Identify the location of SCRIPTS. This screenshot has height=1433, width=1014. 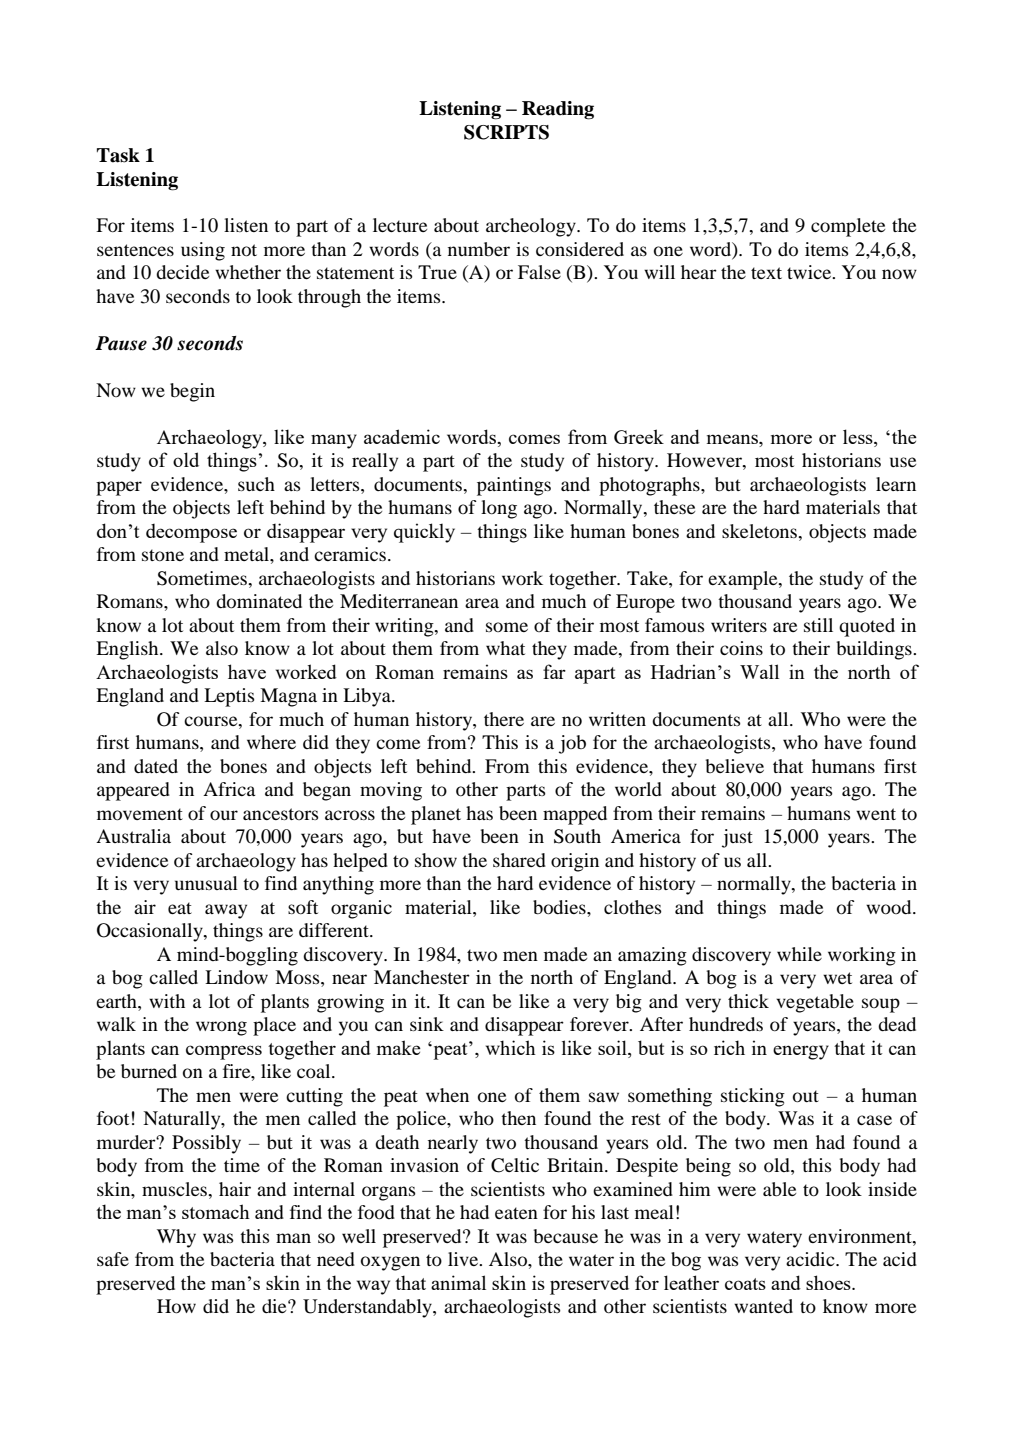
(506, 132).
